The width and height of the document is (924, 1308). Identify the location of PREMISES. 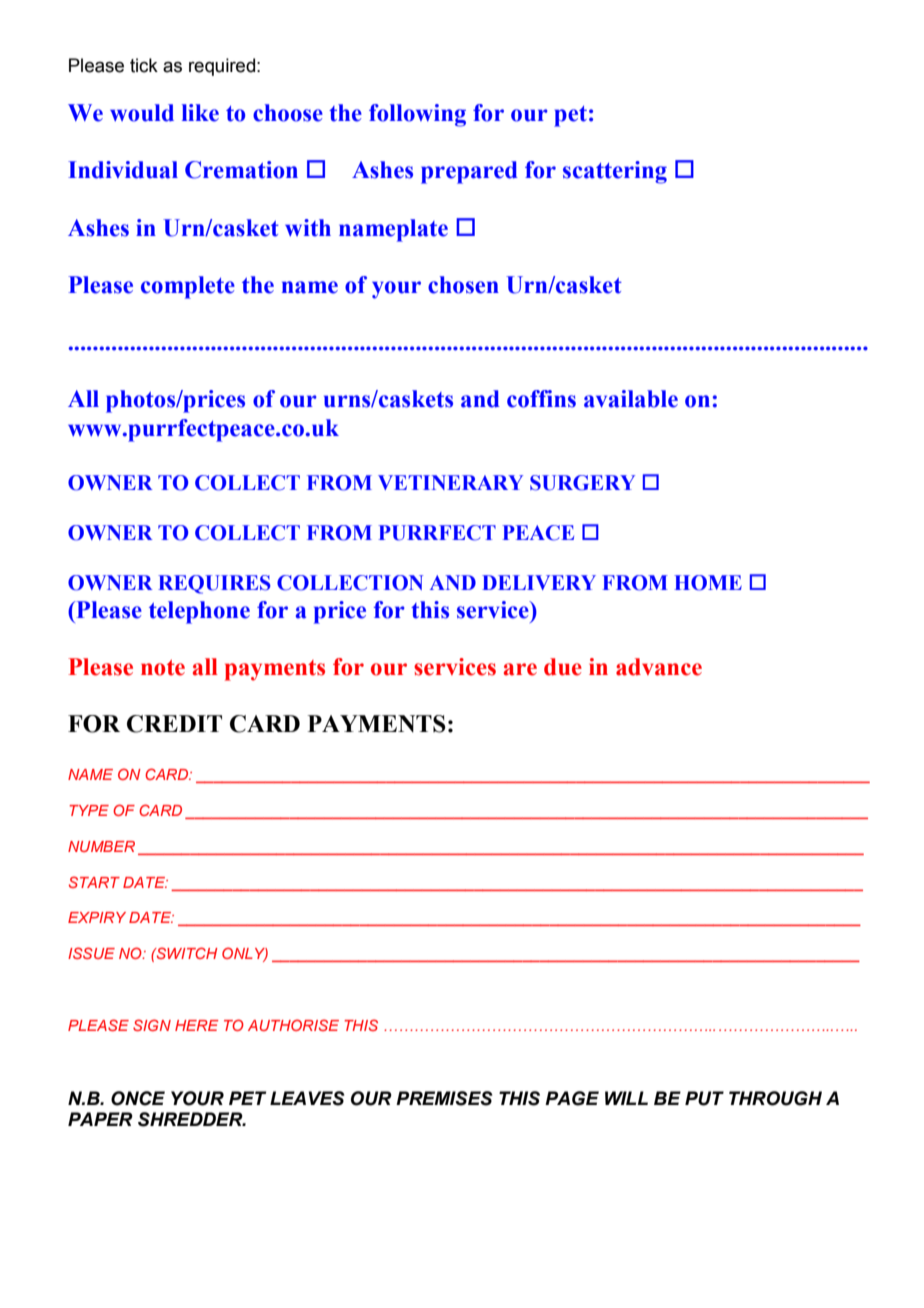
(444, 1098).
